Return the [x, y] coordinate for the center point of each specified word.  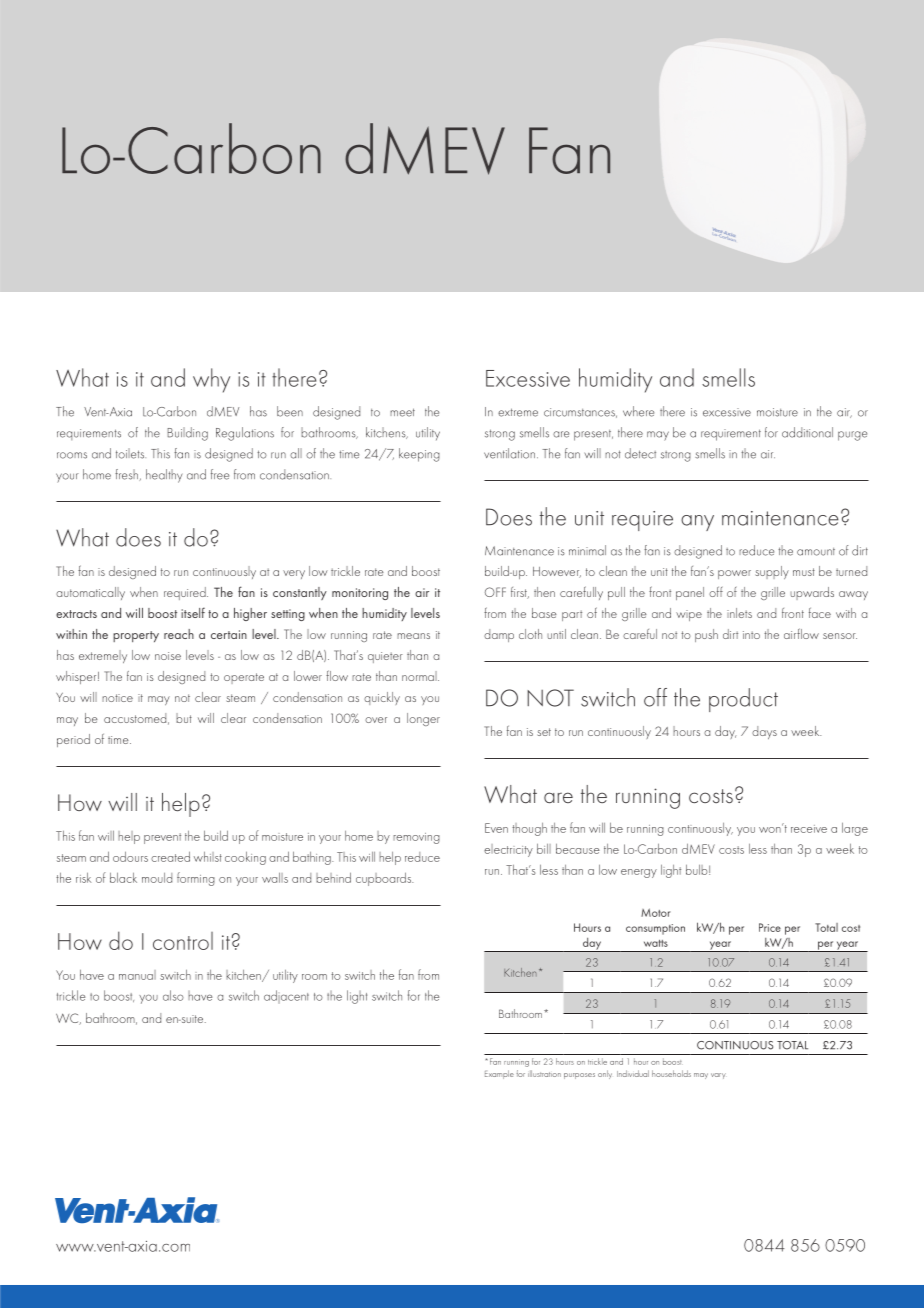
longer [423, 719]
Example [499, 1074]
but [184, 718]
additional [807, 432]
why [211, 380]
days [764, 732]
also [173, 995]
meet [402, 412]
